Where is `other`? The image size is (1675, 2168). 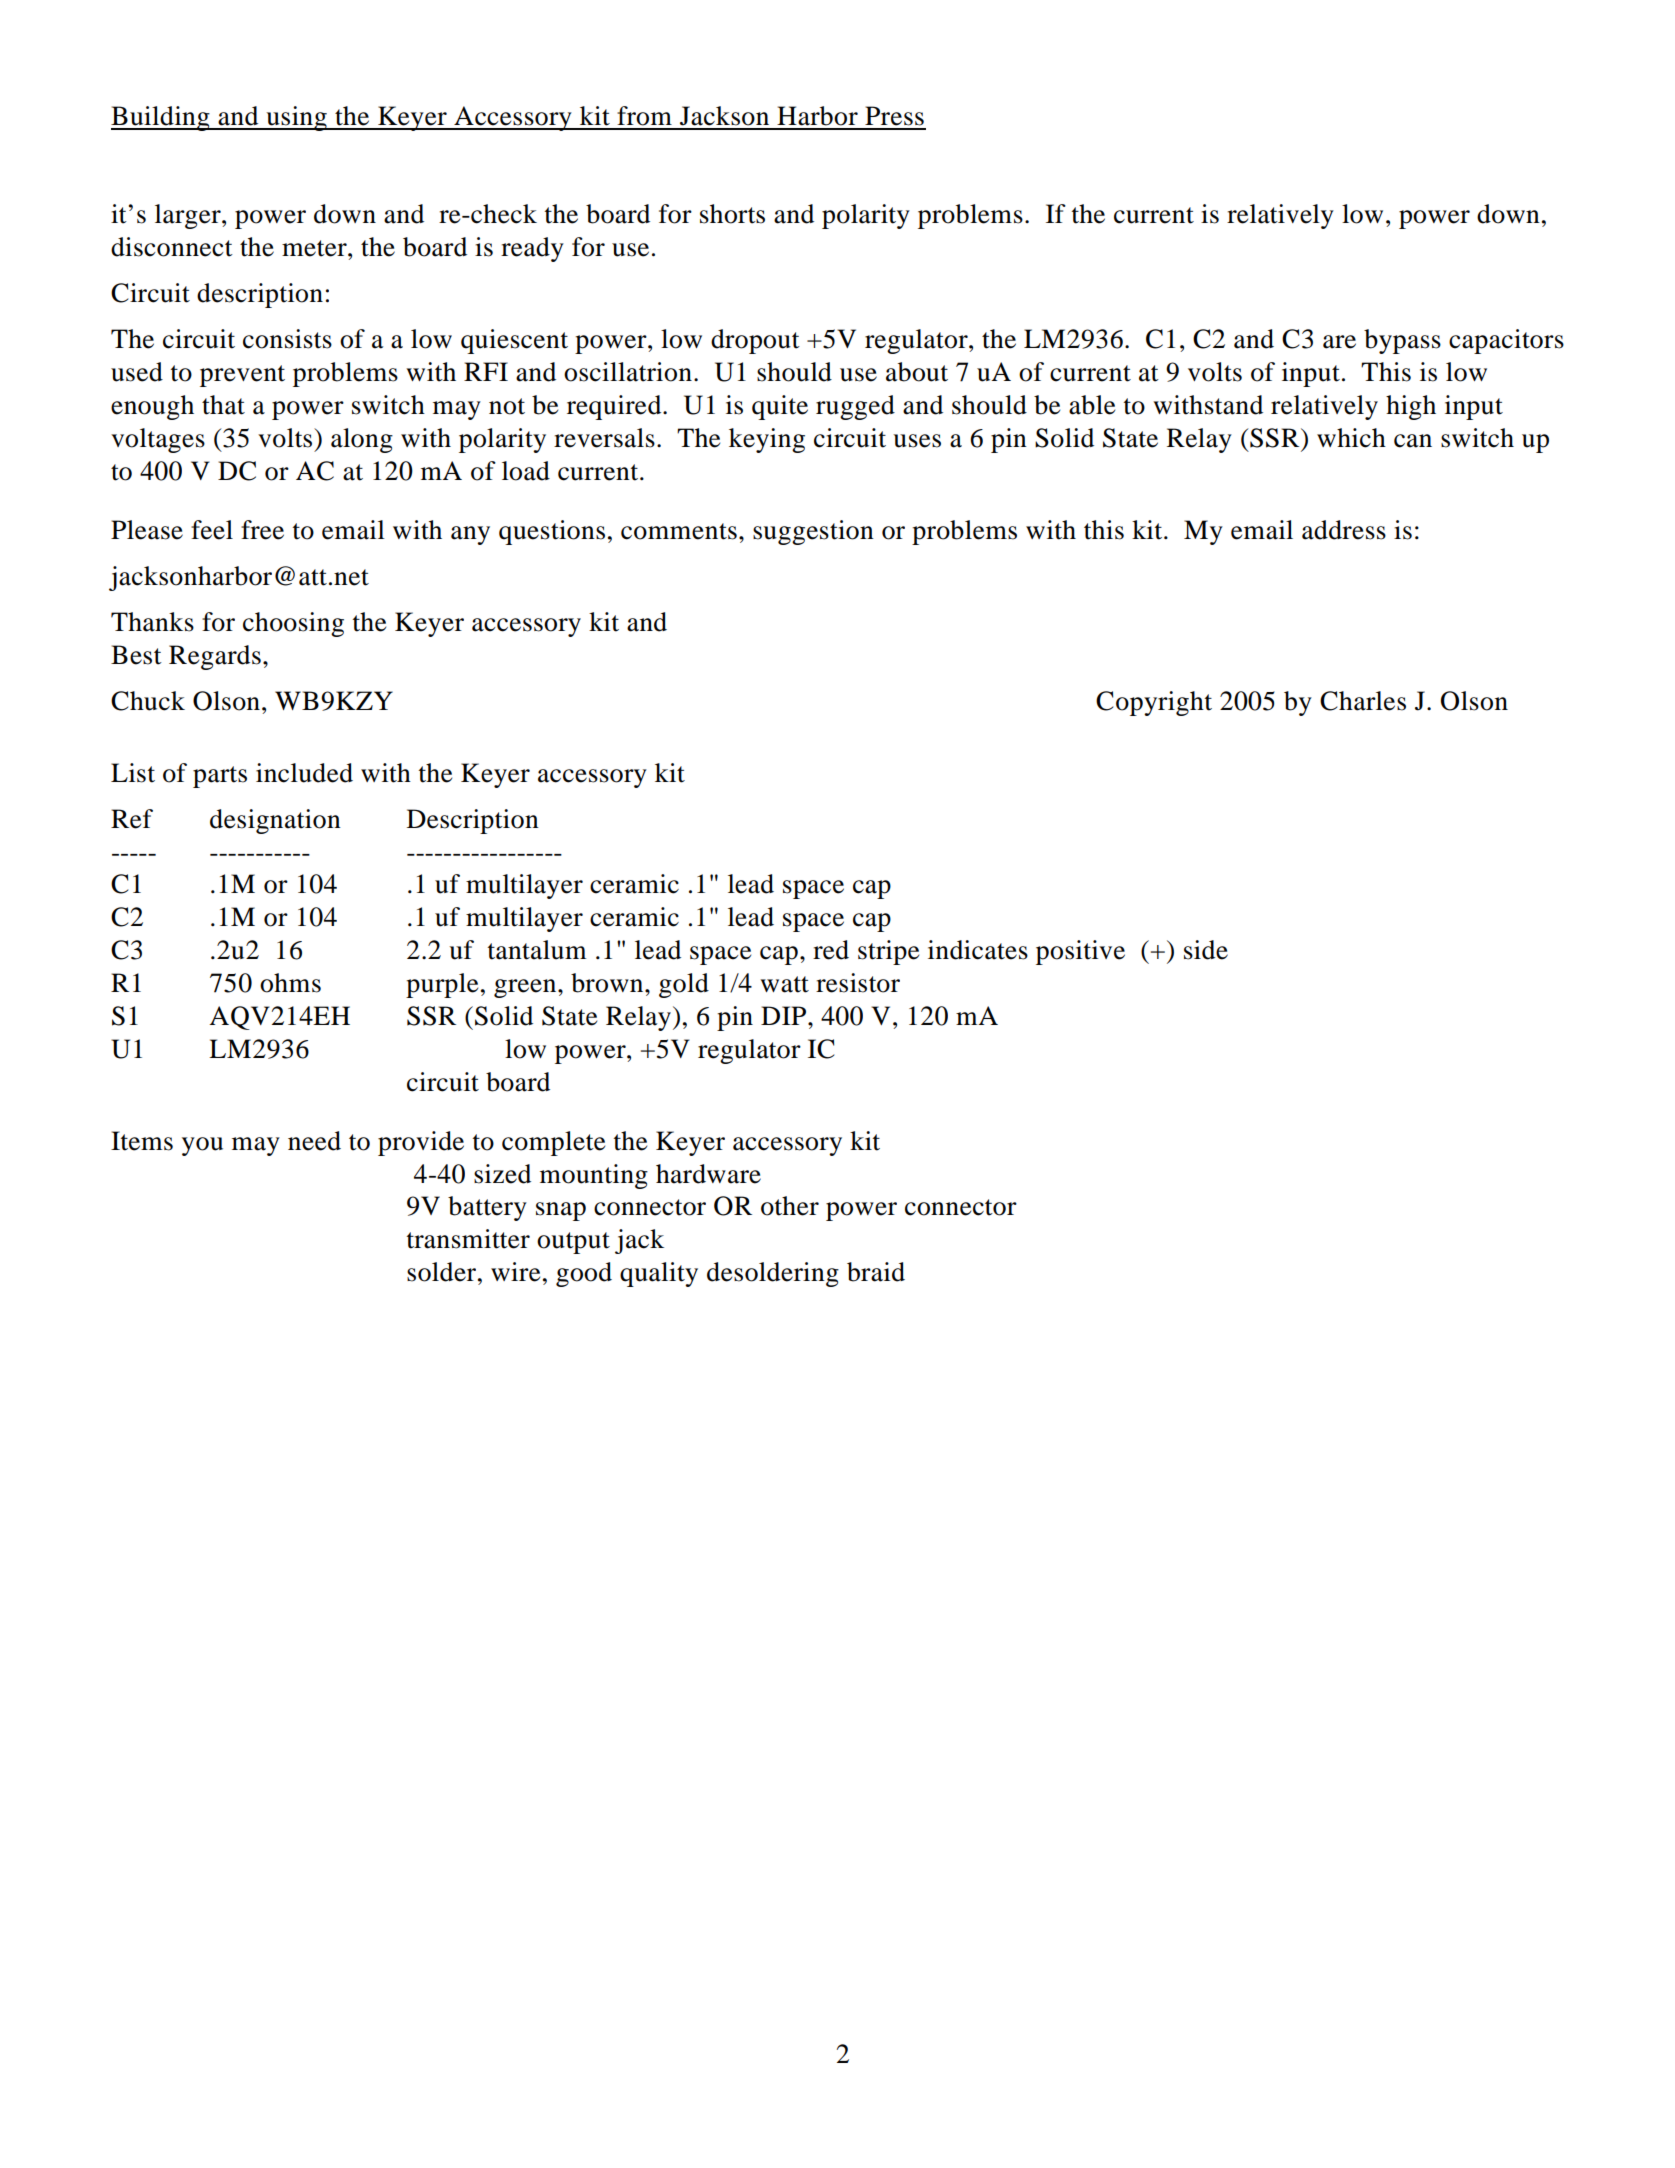 other is located at coordinates (790, 1206).
